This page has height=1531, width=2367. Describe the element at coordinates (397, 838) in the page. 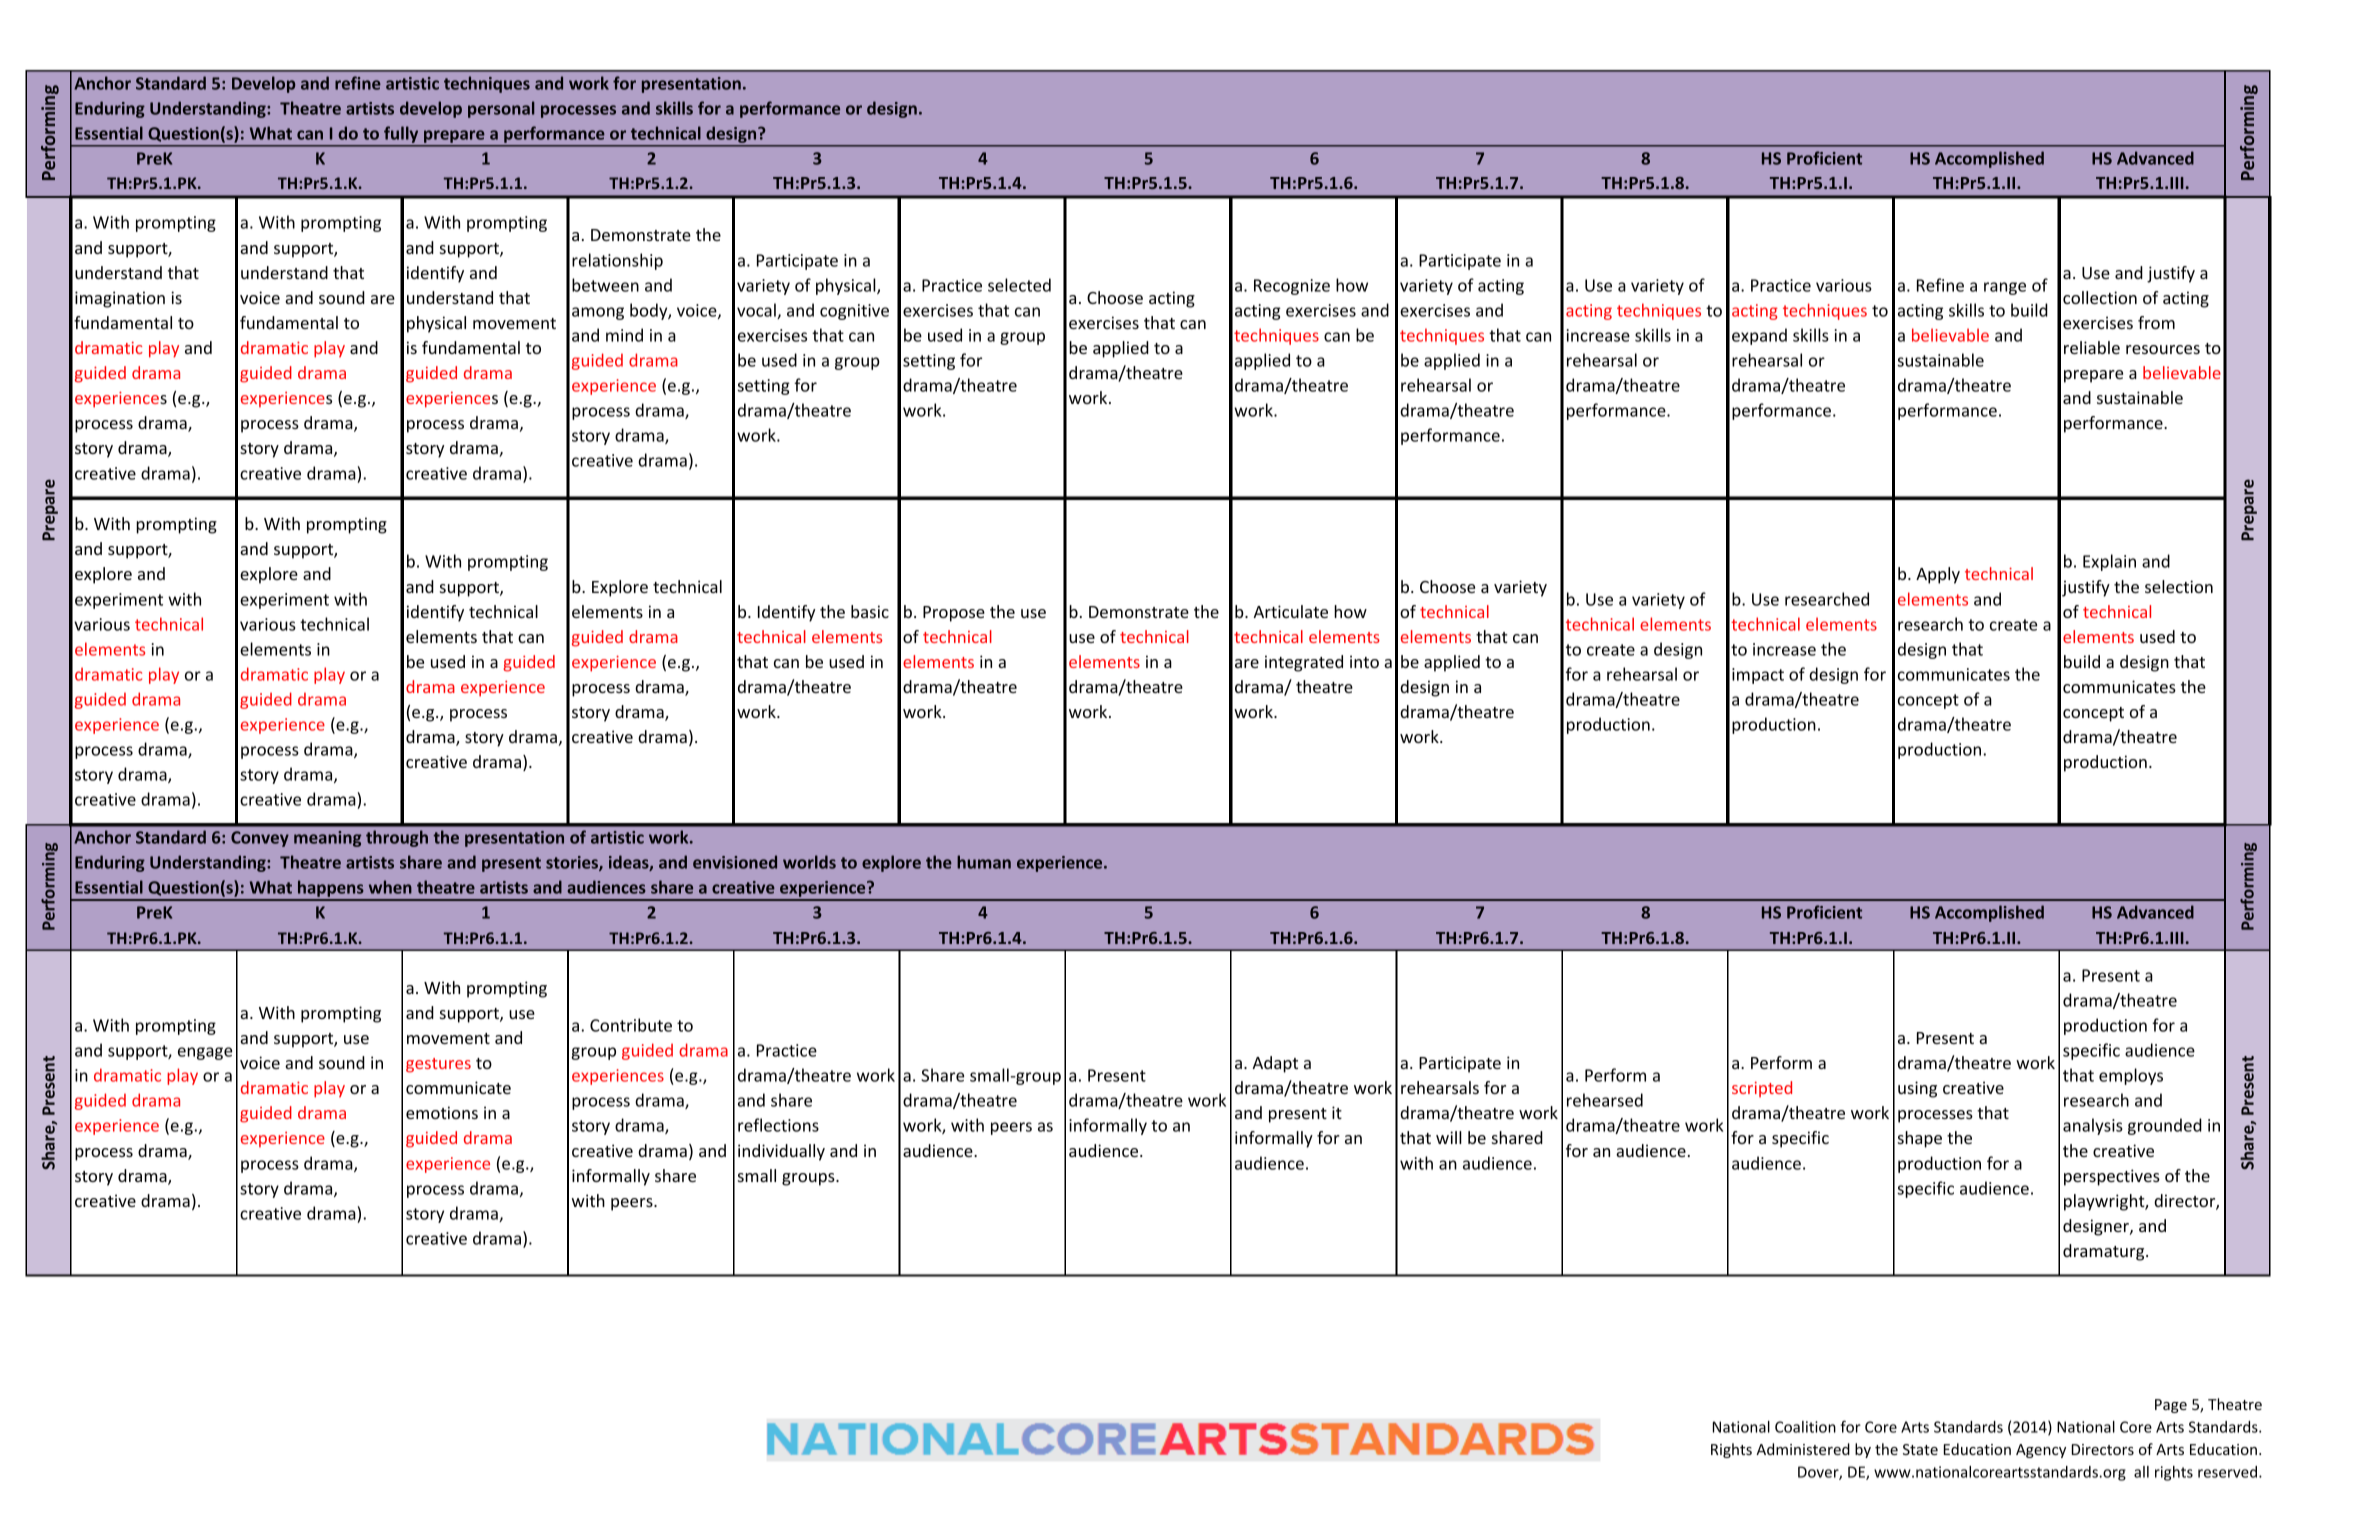

I see `through` at that location.
